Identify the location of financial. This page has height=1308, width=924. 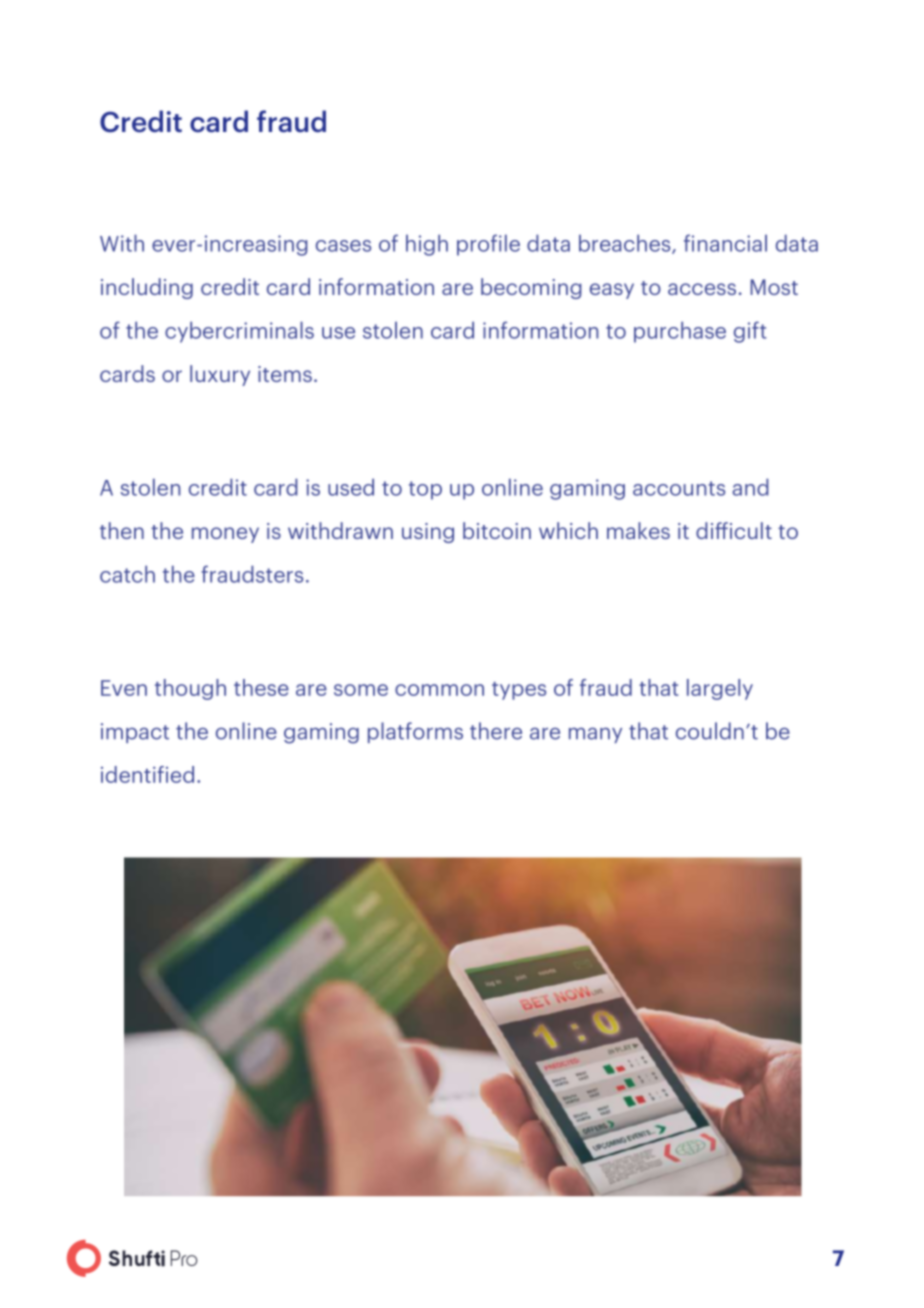
(725, 243).
